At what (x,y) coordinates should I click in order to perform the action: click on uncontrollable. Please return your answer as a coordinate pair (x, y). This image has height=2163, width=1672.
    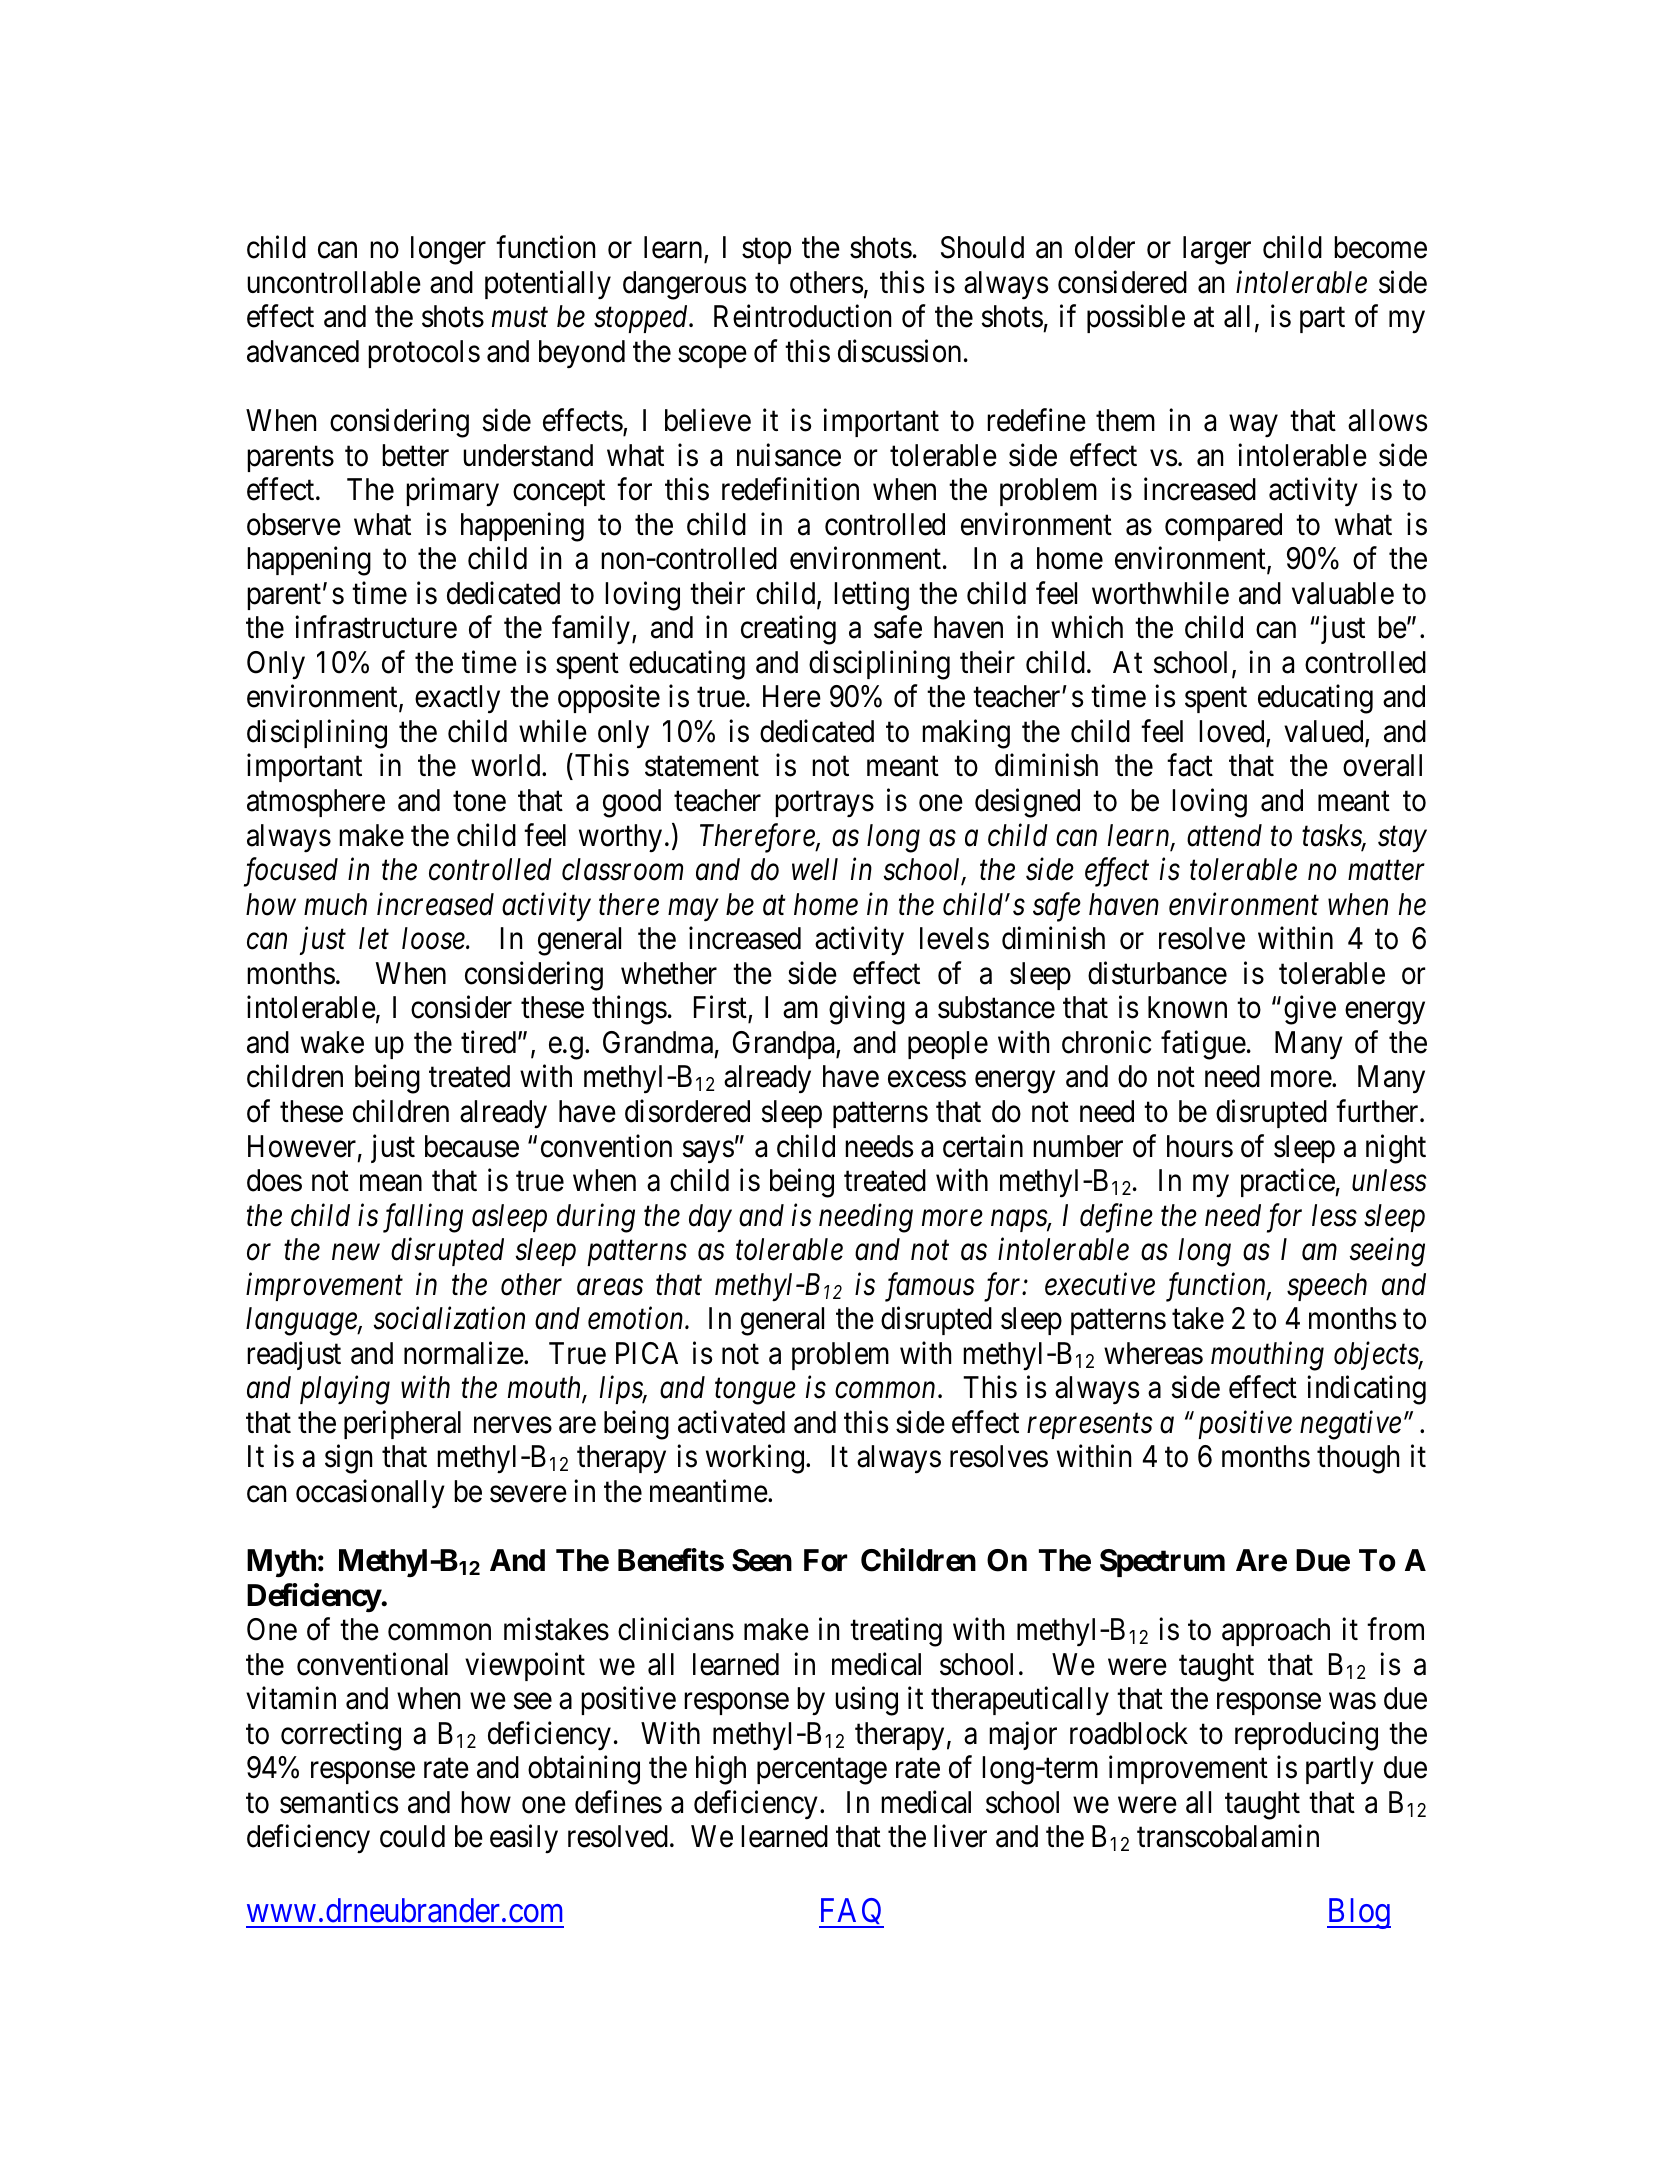
    Looking at the image, I should click on (334, 282).
